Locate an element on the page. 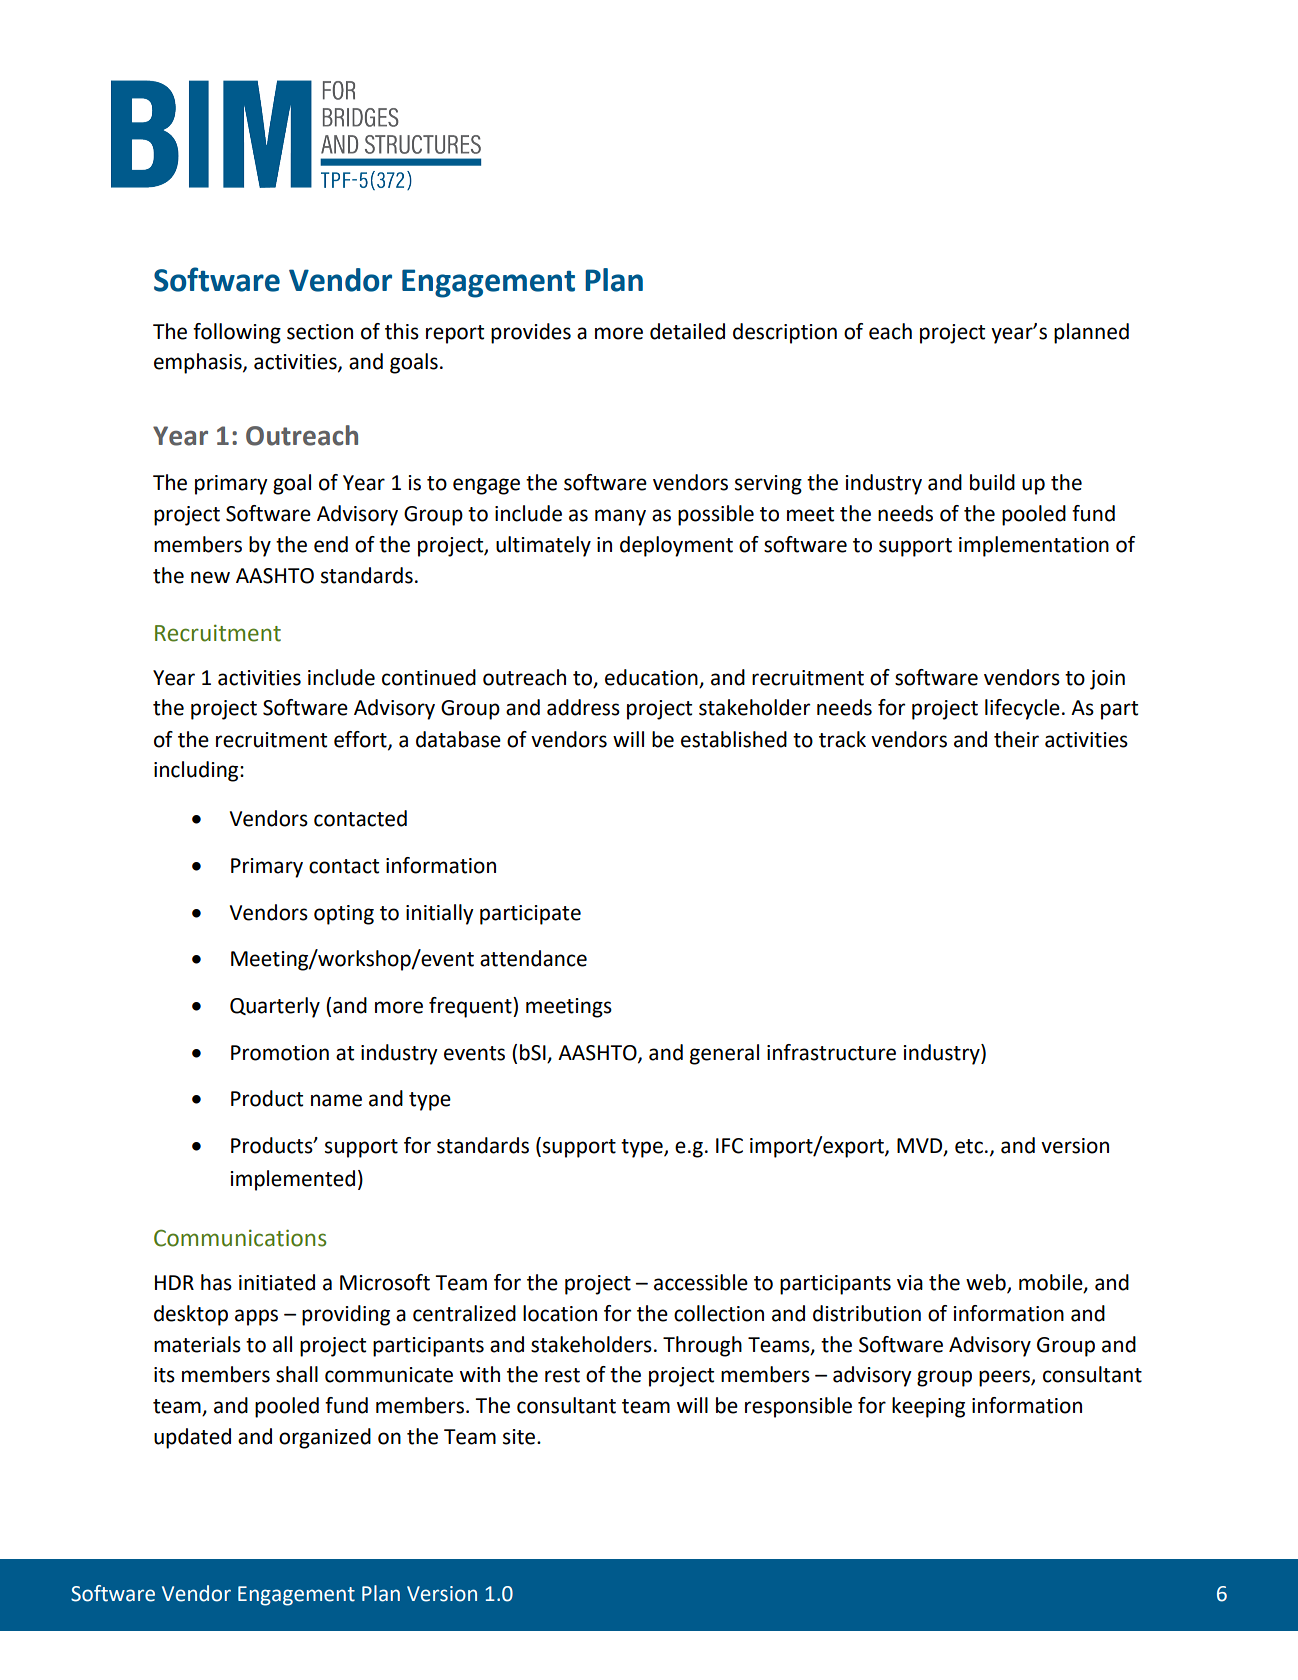  following is located at coordinates (237, 333).
